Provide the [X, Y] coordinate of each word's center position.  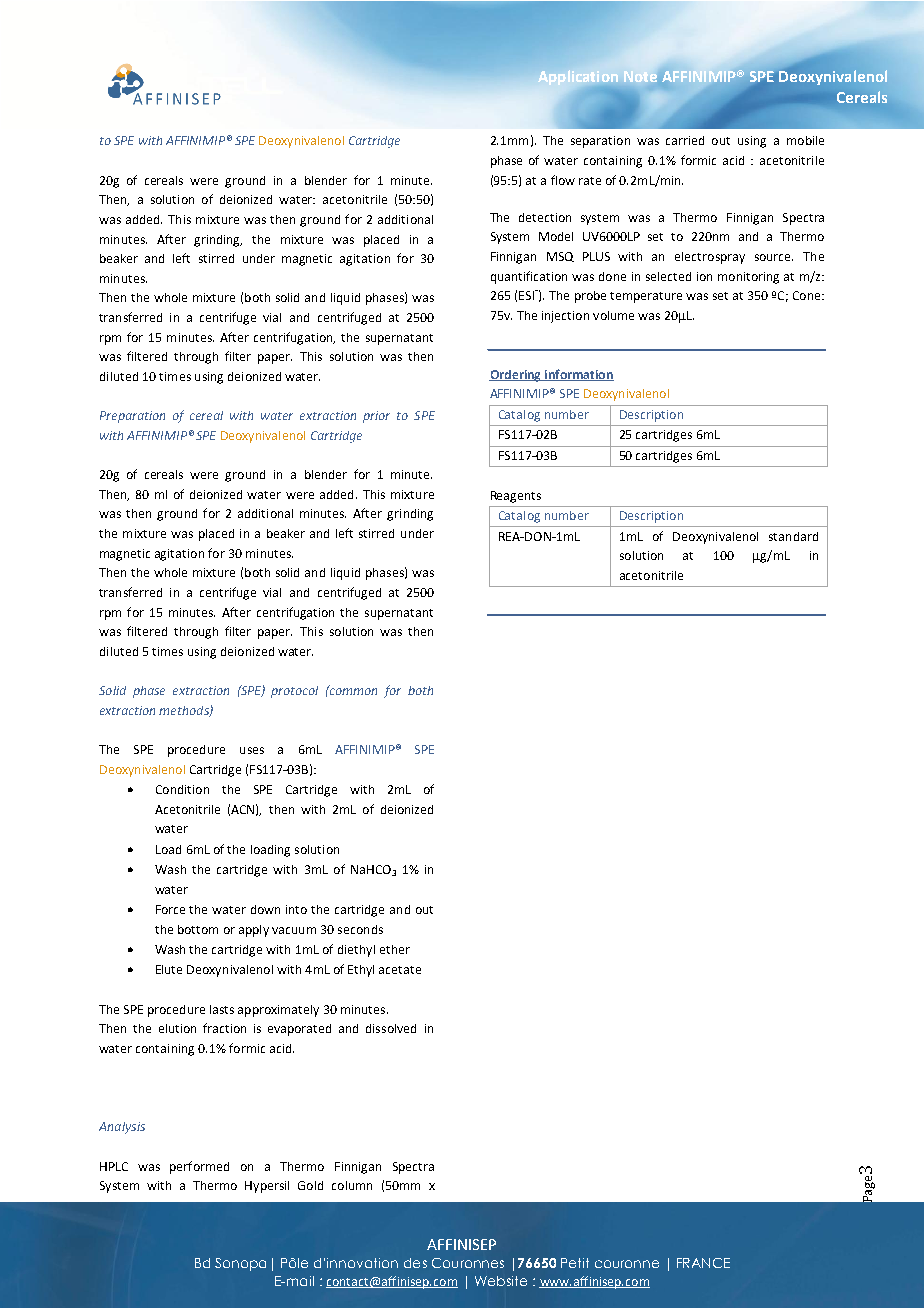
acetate [400, 970]
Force [170, 909]
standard [793, 536]
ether [395, 949]
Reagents [516, 497]
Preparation [132, 417]
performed [199, 1167]
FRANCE [703, 1263]
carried [685, 140]
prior [376, 417]
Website [501, 1281]
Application [578, 77]
